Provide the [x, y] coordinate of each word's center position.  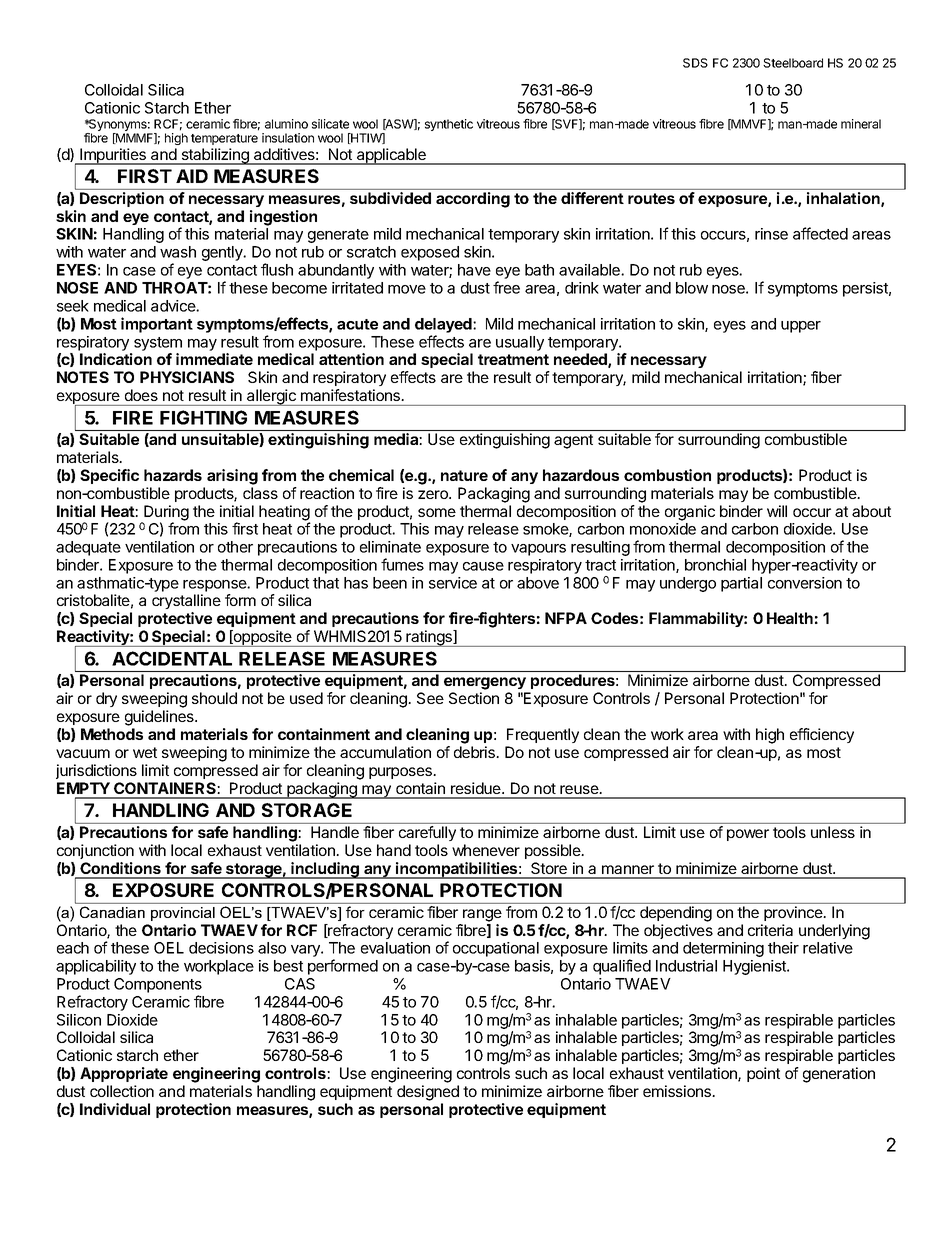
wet [145, 752]
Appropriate [124, 1074]
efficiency [822, 735]
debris [475, 752]
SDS [695, 63]
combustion [667, 475]
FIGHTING [203, 417]
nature [464, 475]
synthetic [449, 125]
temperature [224, 139]
